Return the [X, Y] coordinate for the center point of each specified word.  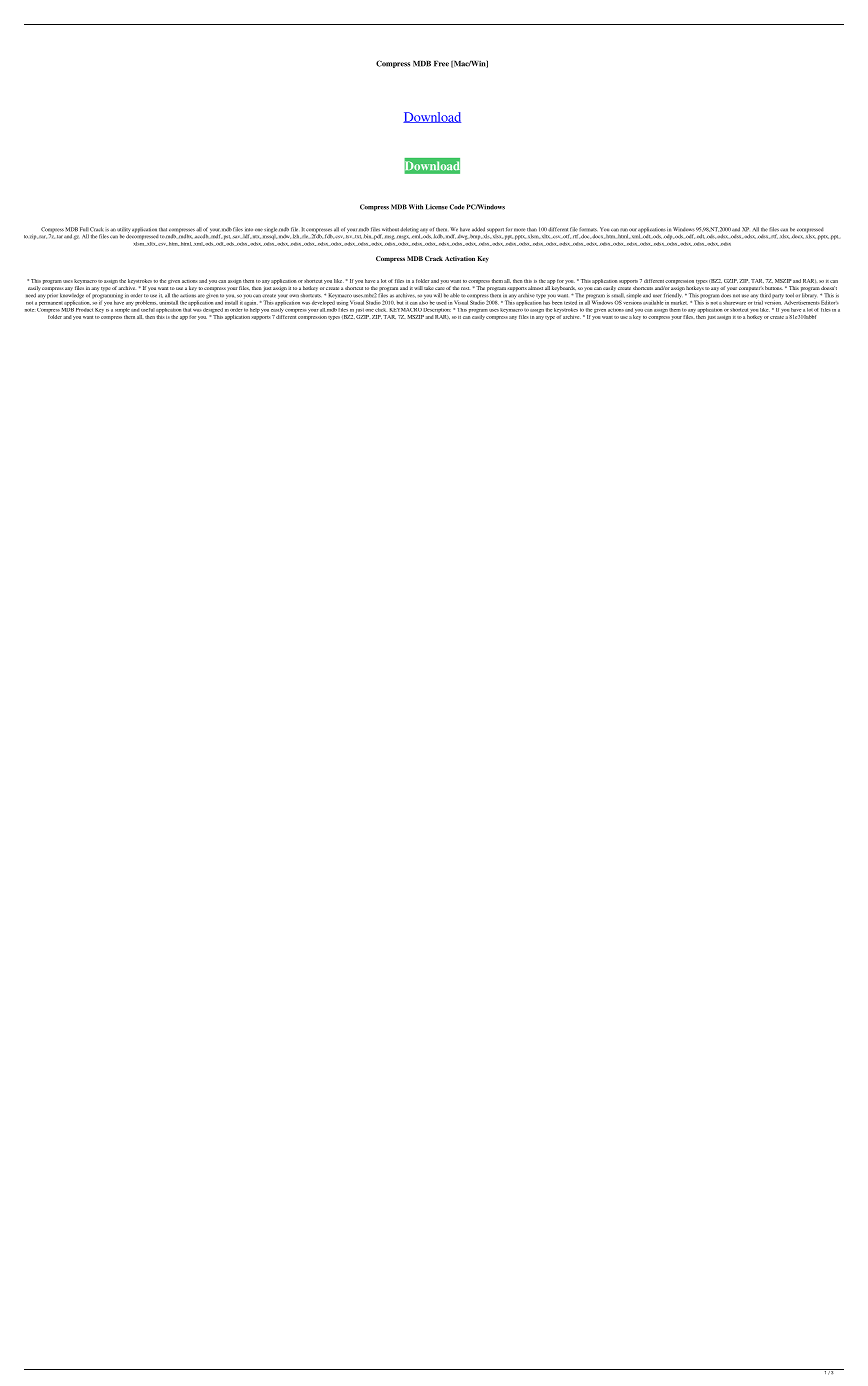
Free [441, 64]
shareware [734, 303]
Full [84, 229]
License [437, 207]
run [624, 230]
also [423, 301]
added [478, 229]
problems [145, 303]
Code [457, 207]
